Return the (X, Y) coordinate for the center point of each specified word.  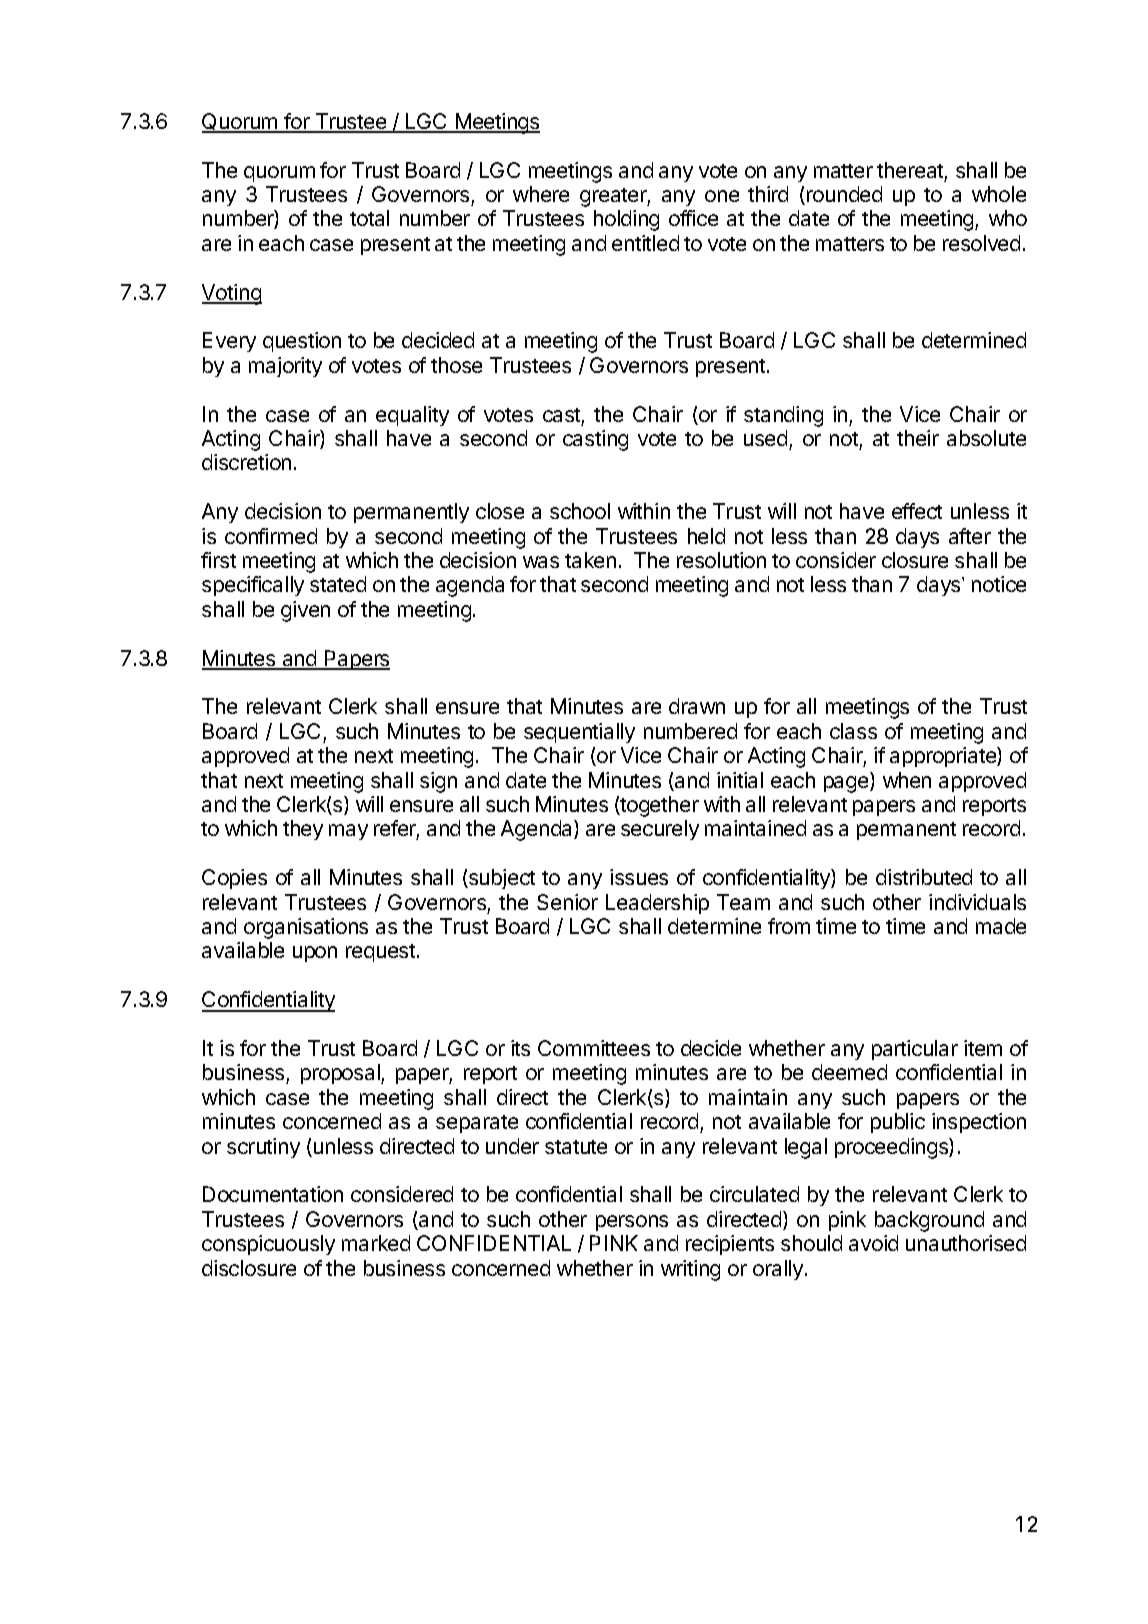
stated (338, 584)
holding (626, 220)
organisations (306, 928)
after (970, 536)
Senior (567, 902)
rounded (844, 194)
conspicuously (268, 1245)
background (929, 1221)
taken (590, 560)
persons (632, 1223)
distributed (924, 877)
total (369, 218)
